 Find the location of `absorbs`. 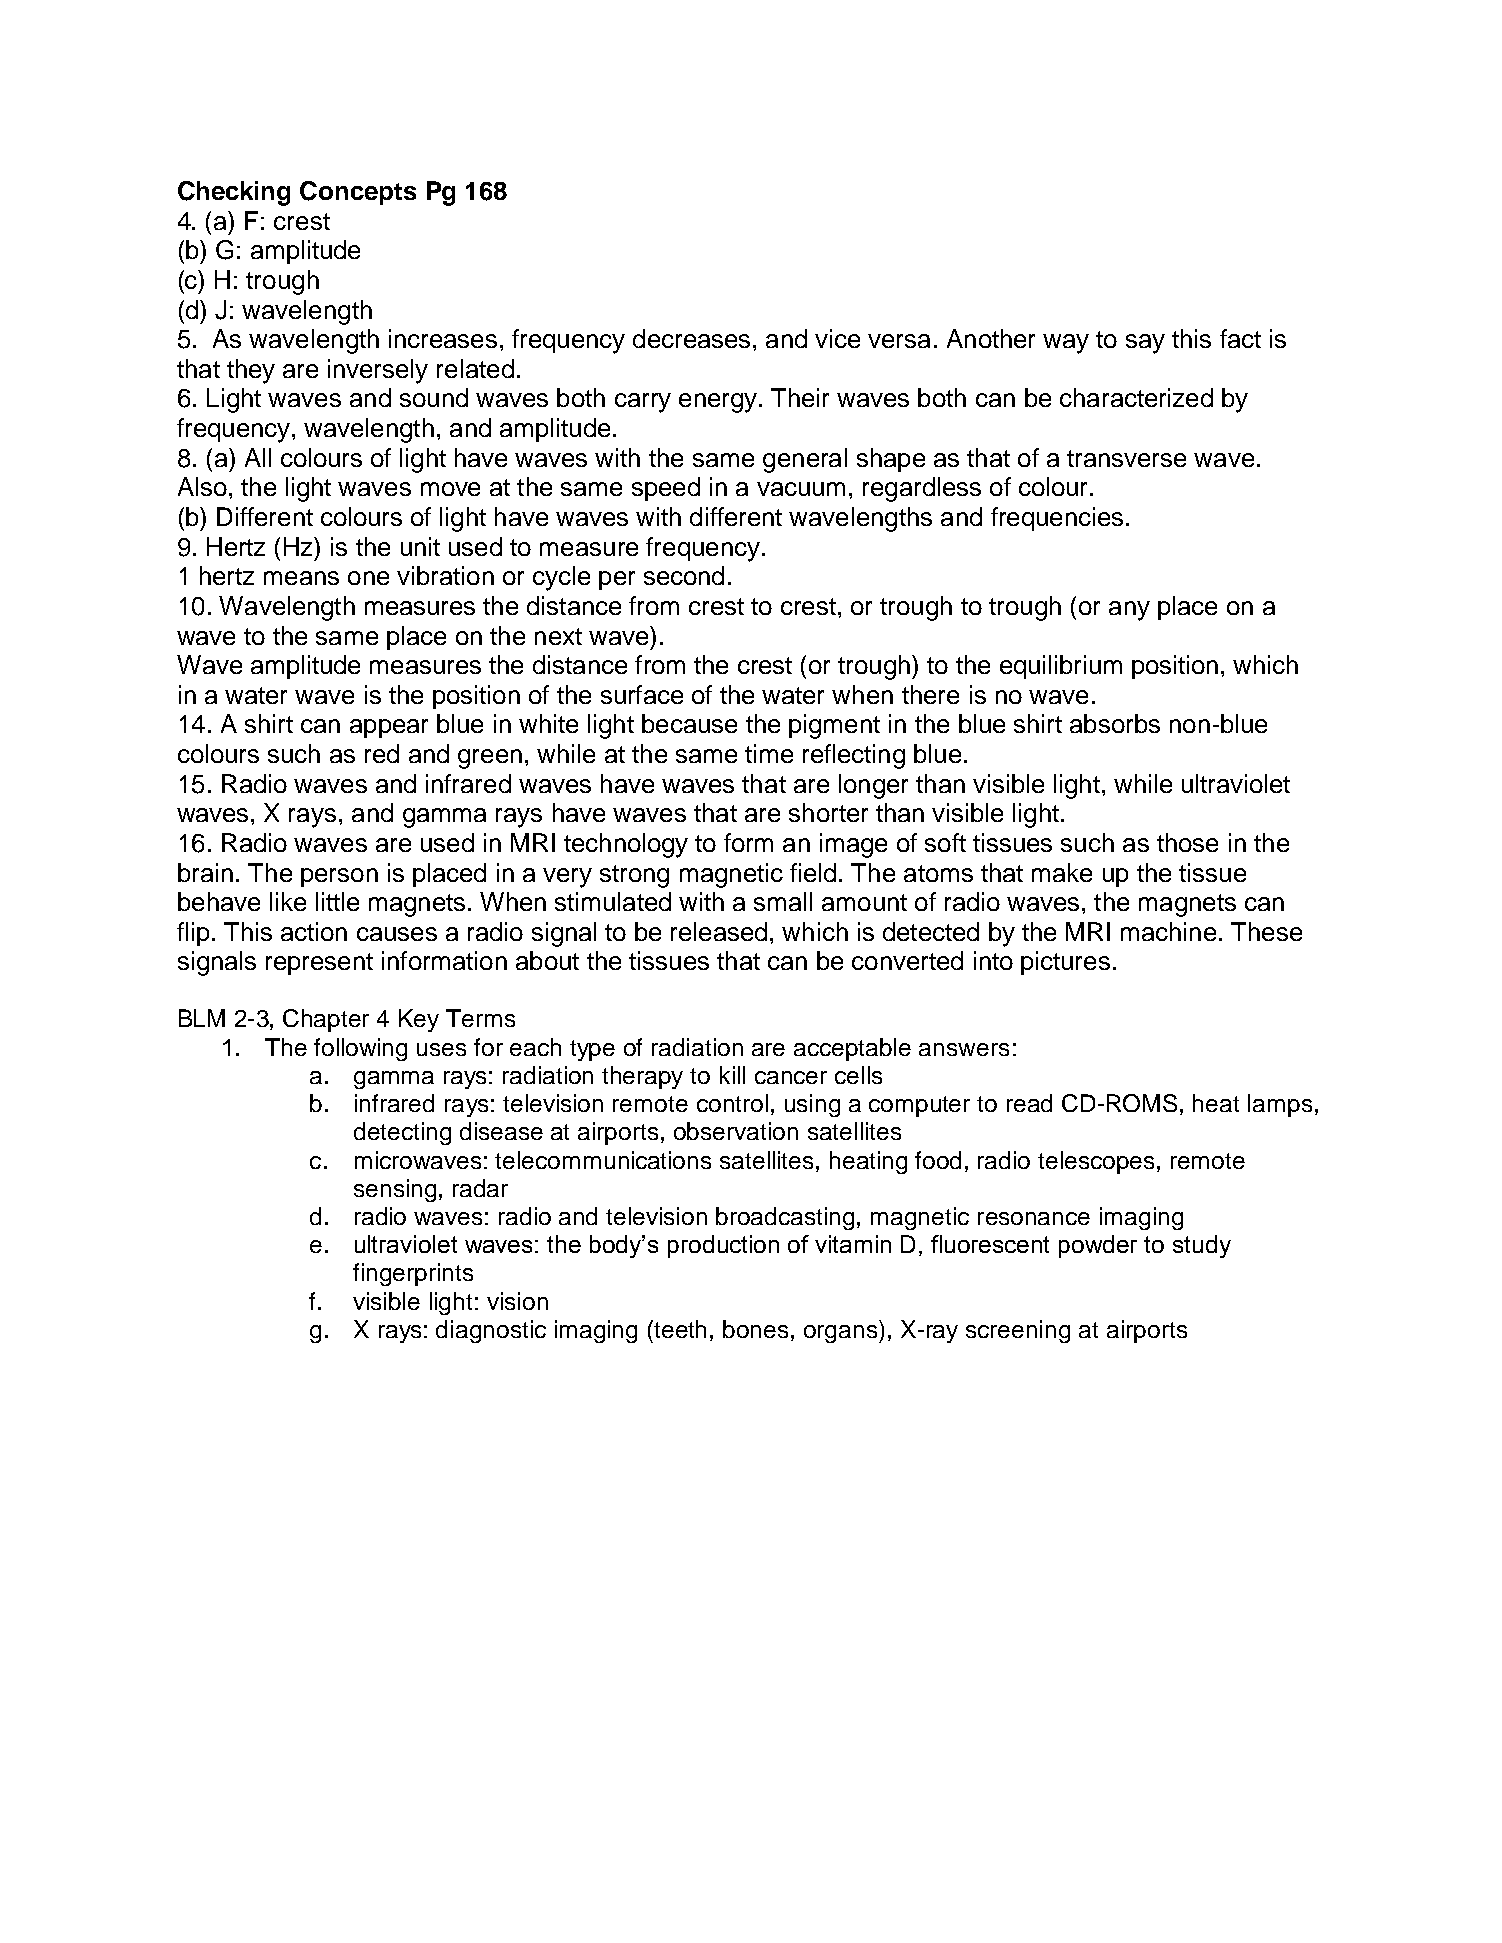

absorbs is located at coordinates (1115, 723).
